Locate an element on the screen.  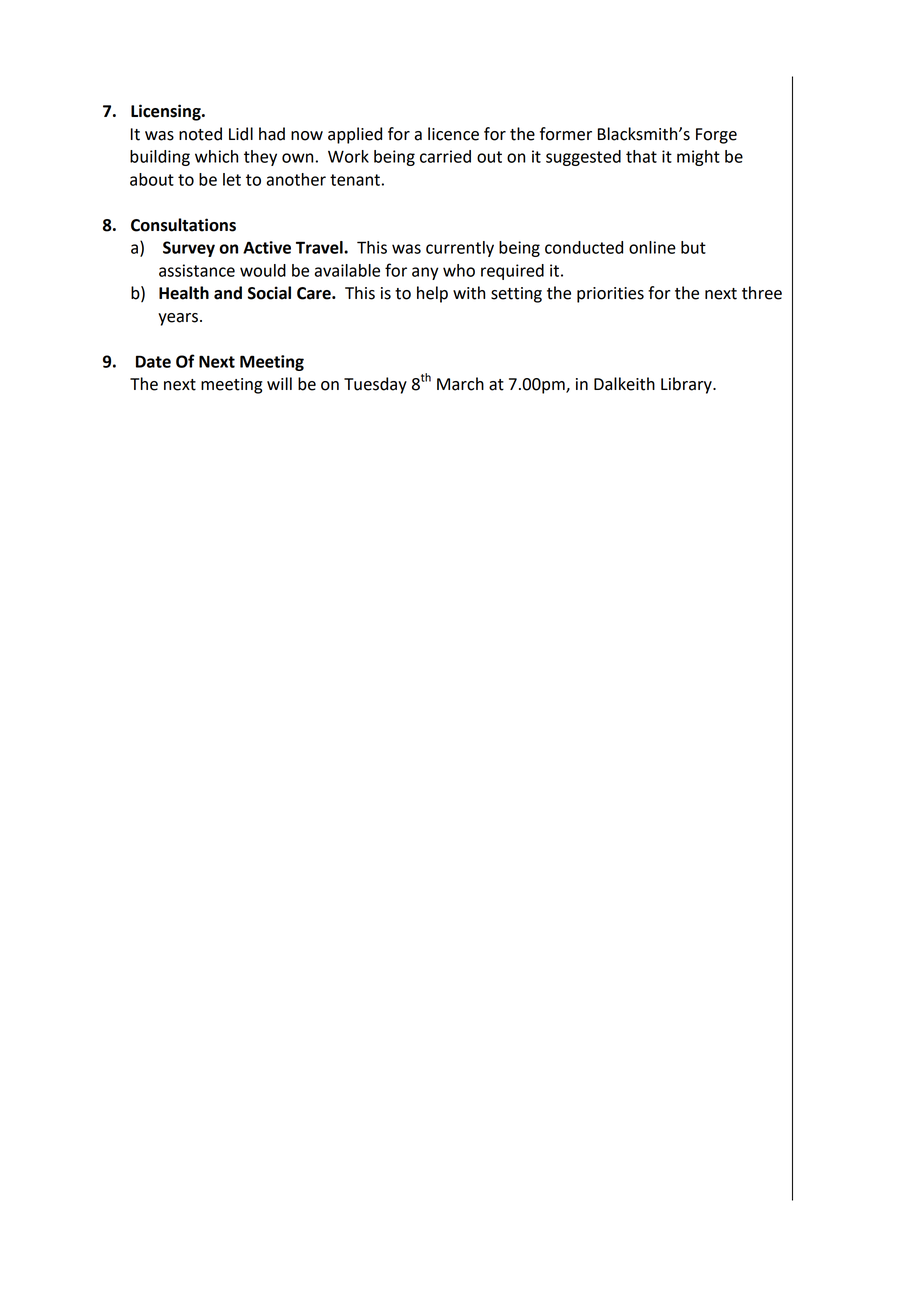
Library is located at coordinates (687, 385).
